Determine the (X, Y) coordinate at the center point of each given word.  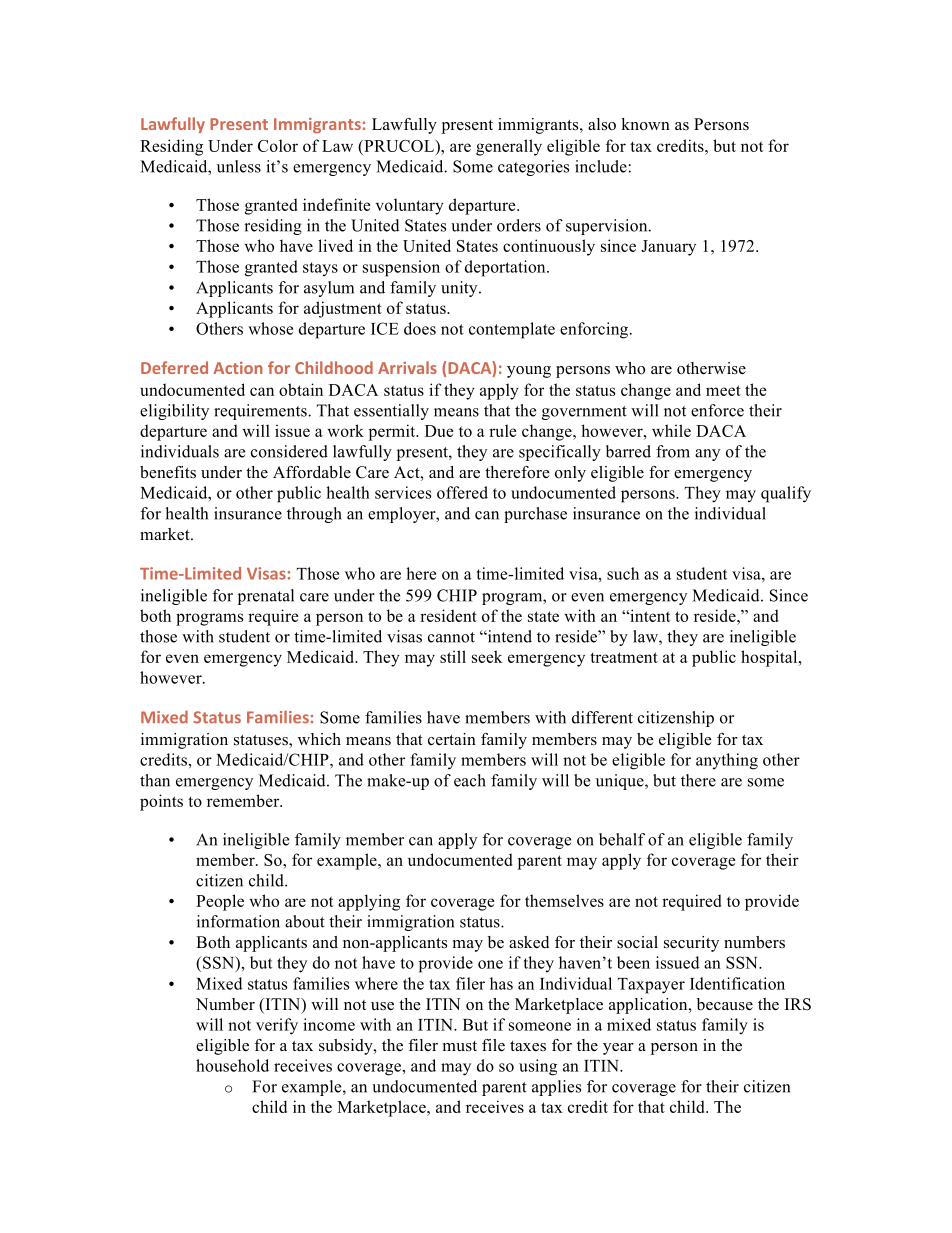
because (725, 1004)
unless (239, 166)
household (232, 1065)
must (460, 1046)
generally (509, 147)
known (645, 124)
